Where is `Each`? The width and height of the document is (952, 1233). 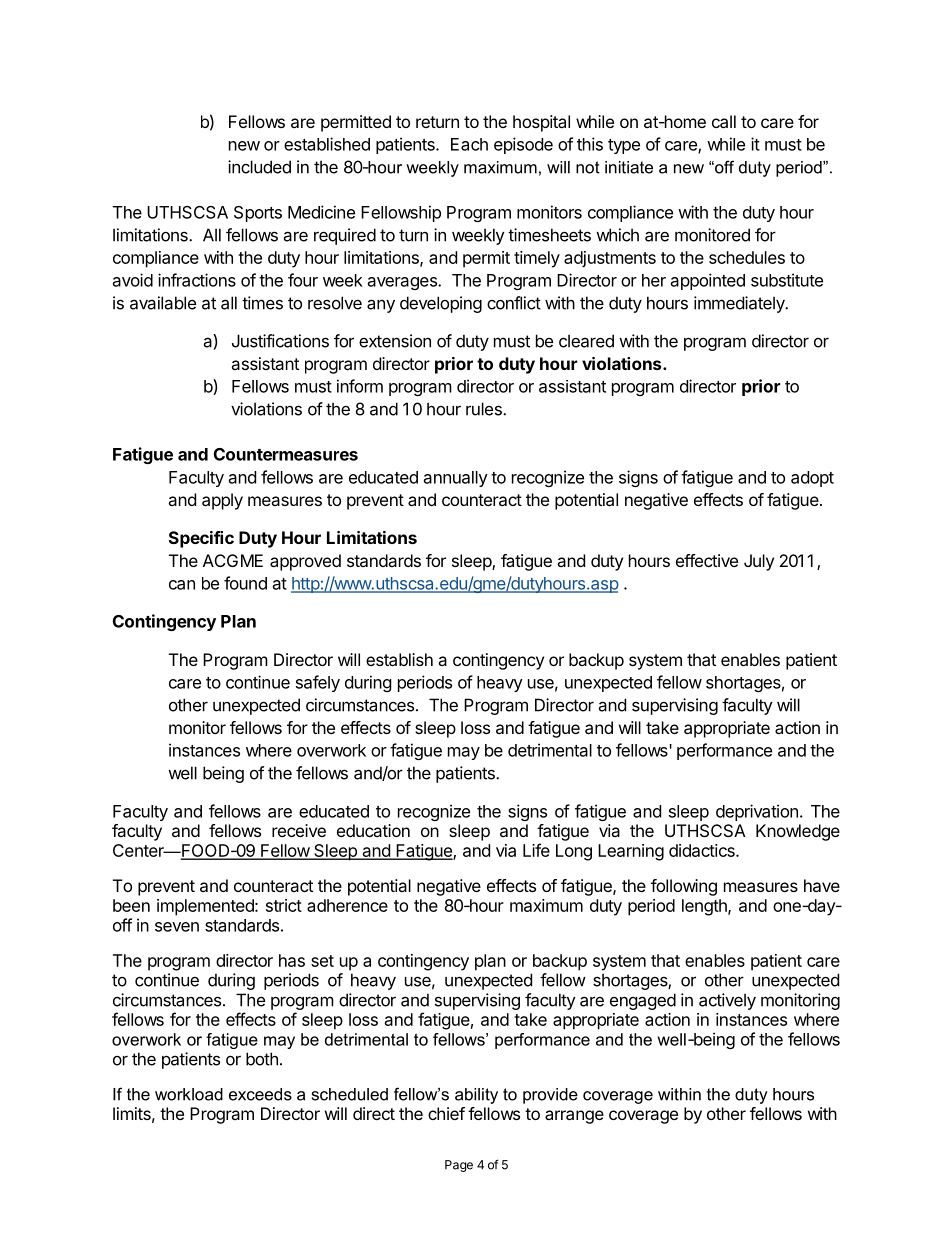 Each is located at coordinates (469, 144).
